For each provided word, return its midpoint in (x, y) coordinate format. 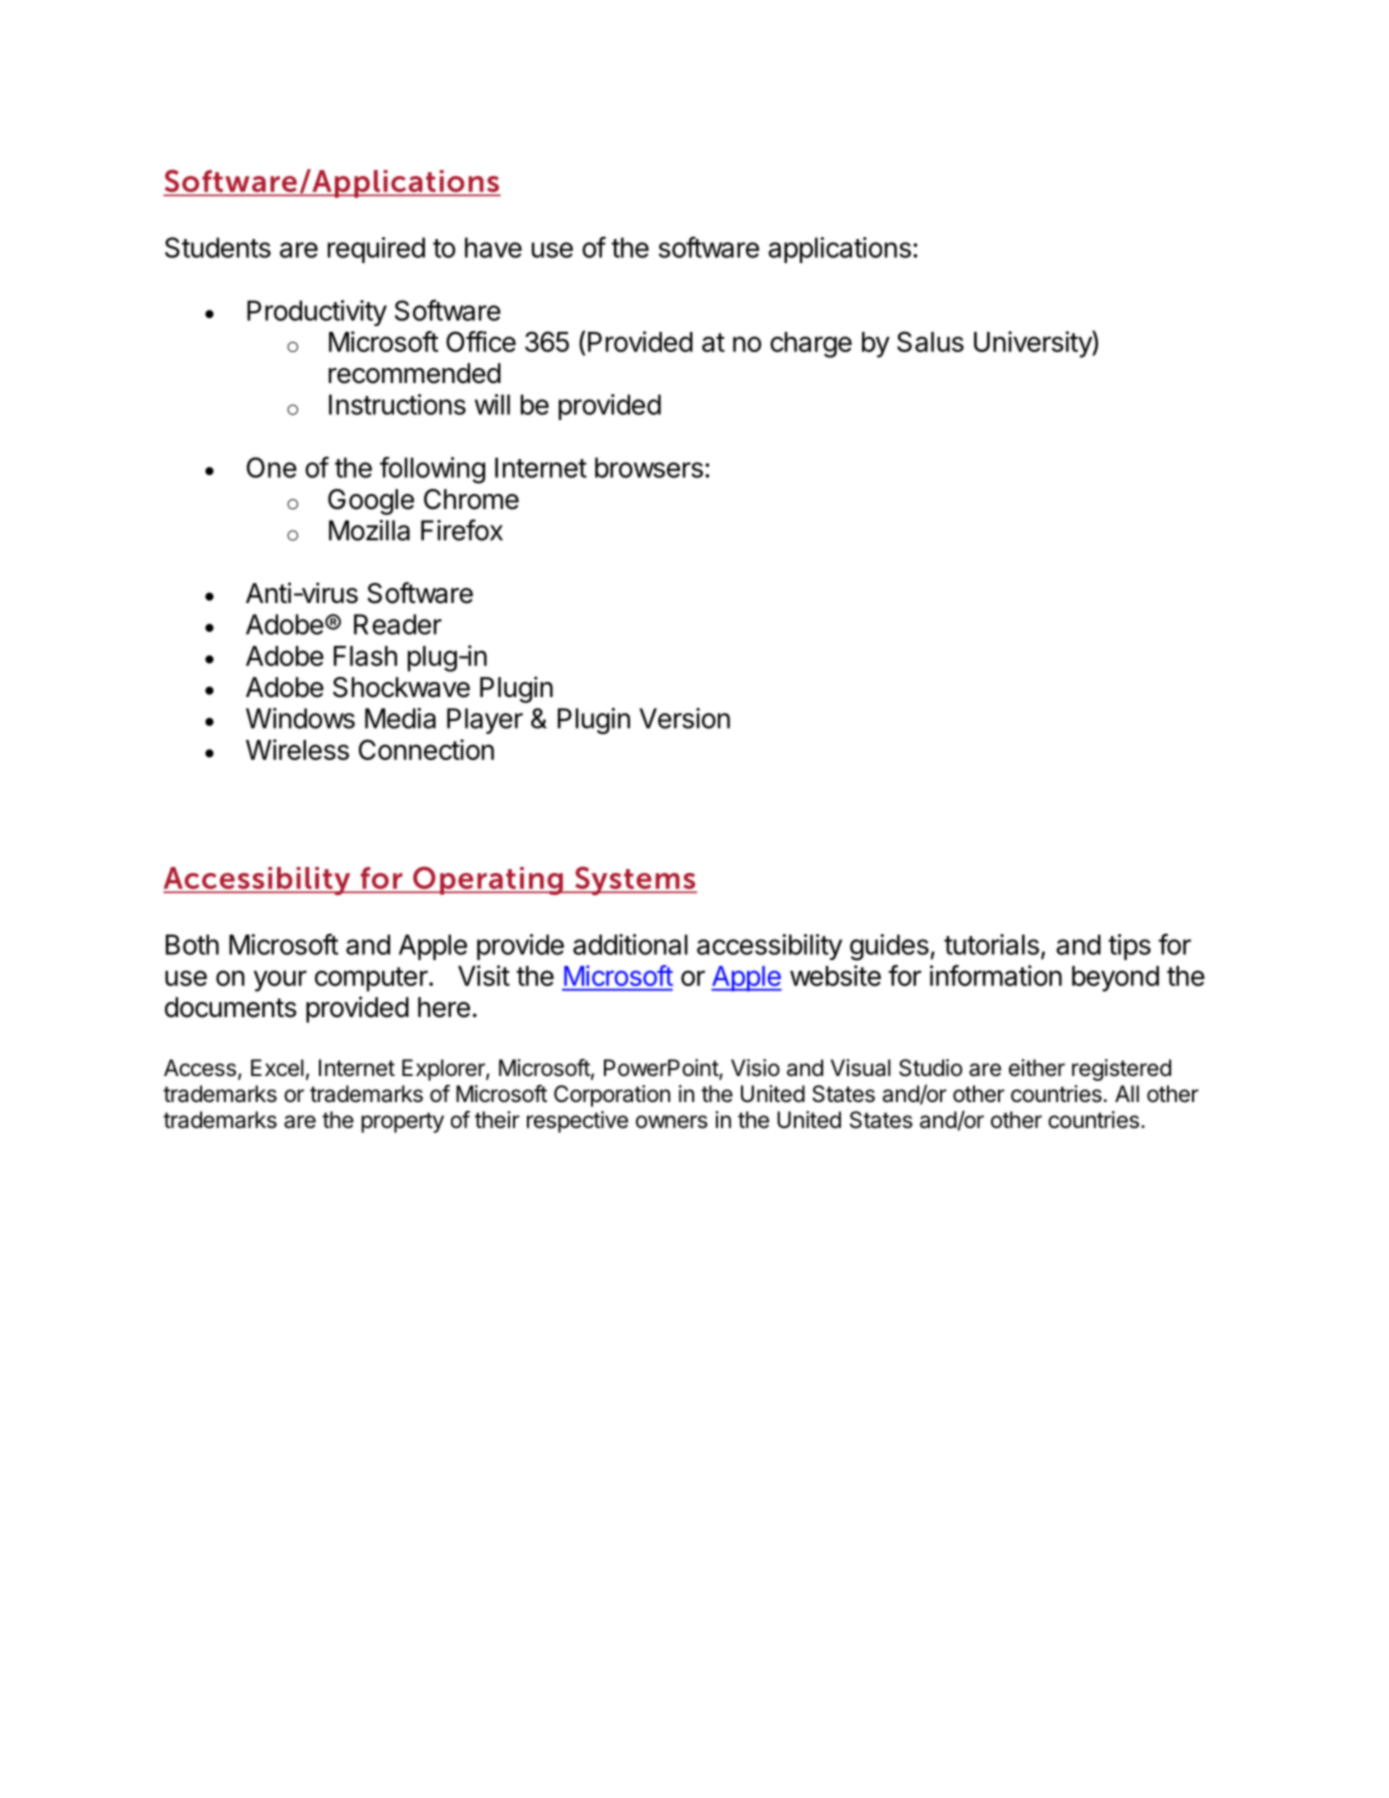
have (493, 247)
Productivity (317, 313)
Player (485, 721)
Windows (300, 718)
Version (684, 718)
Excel (277, 1068)
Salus (930, 341)
